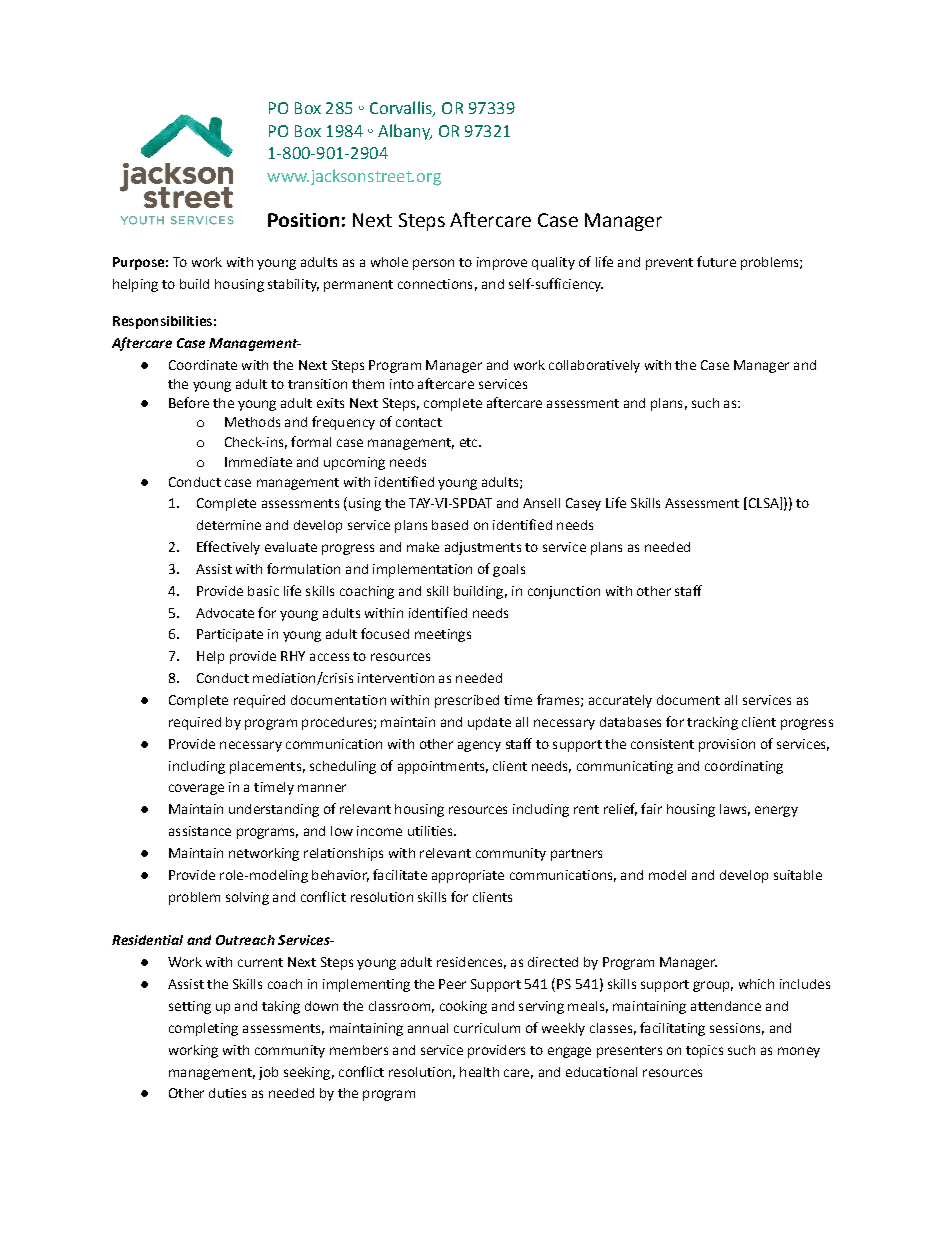 Image resolution: width=952 pixels, height=1233 pixels. Describe the element at coordinates (227, 1093) in the image. I see `duties` at that location.
